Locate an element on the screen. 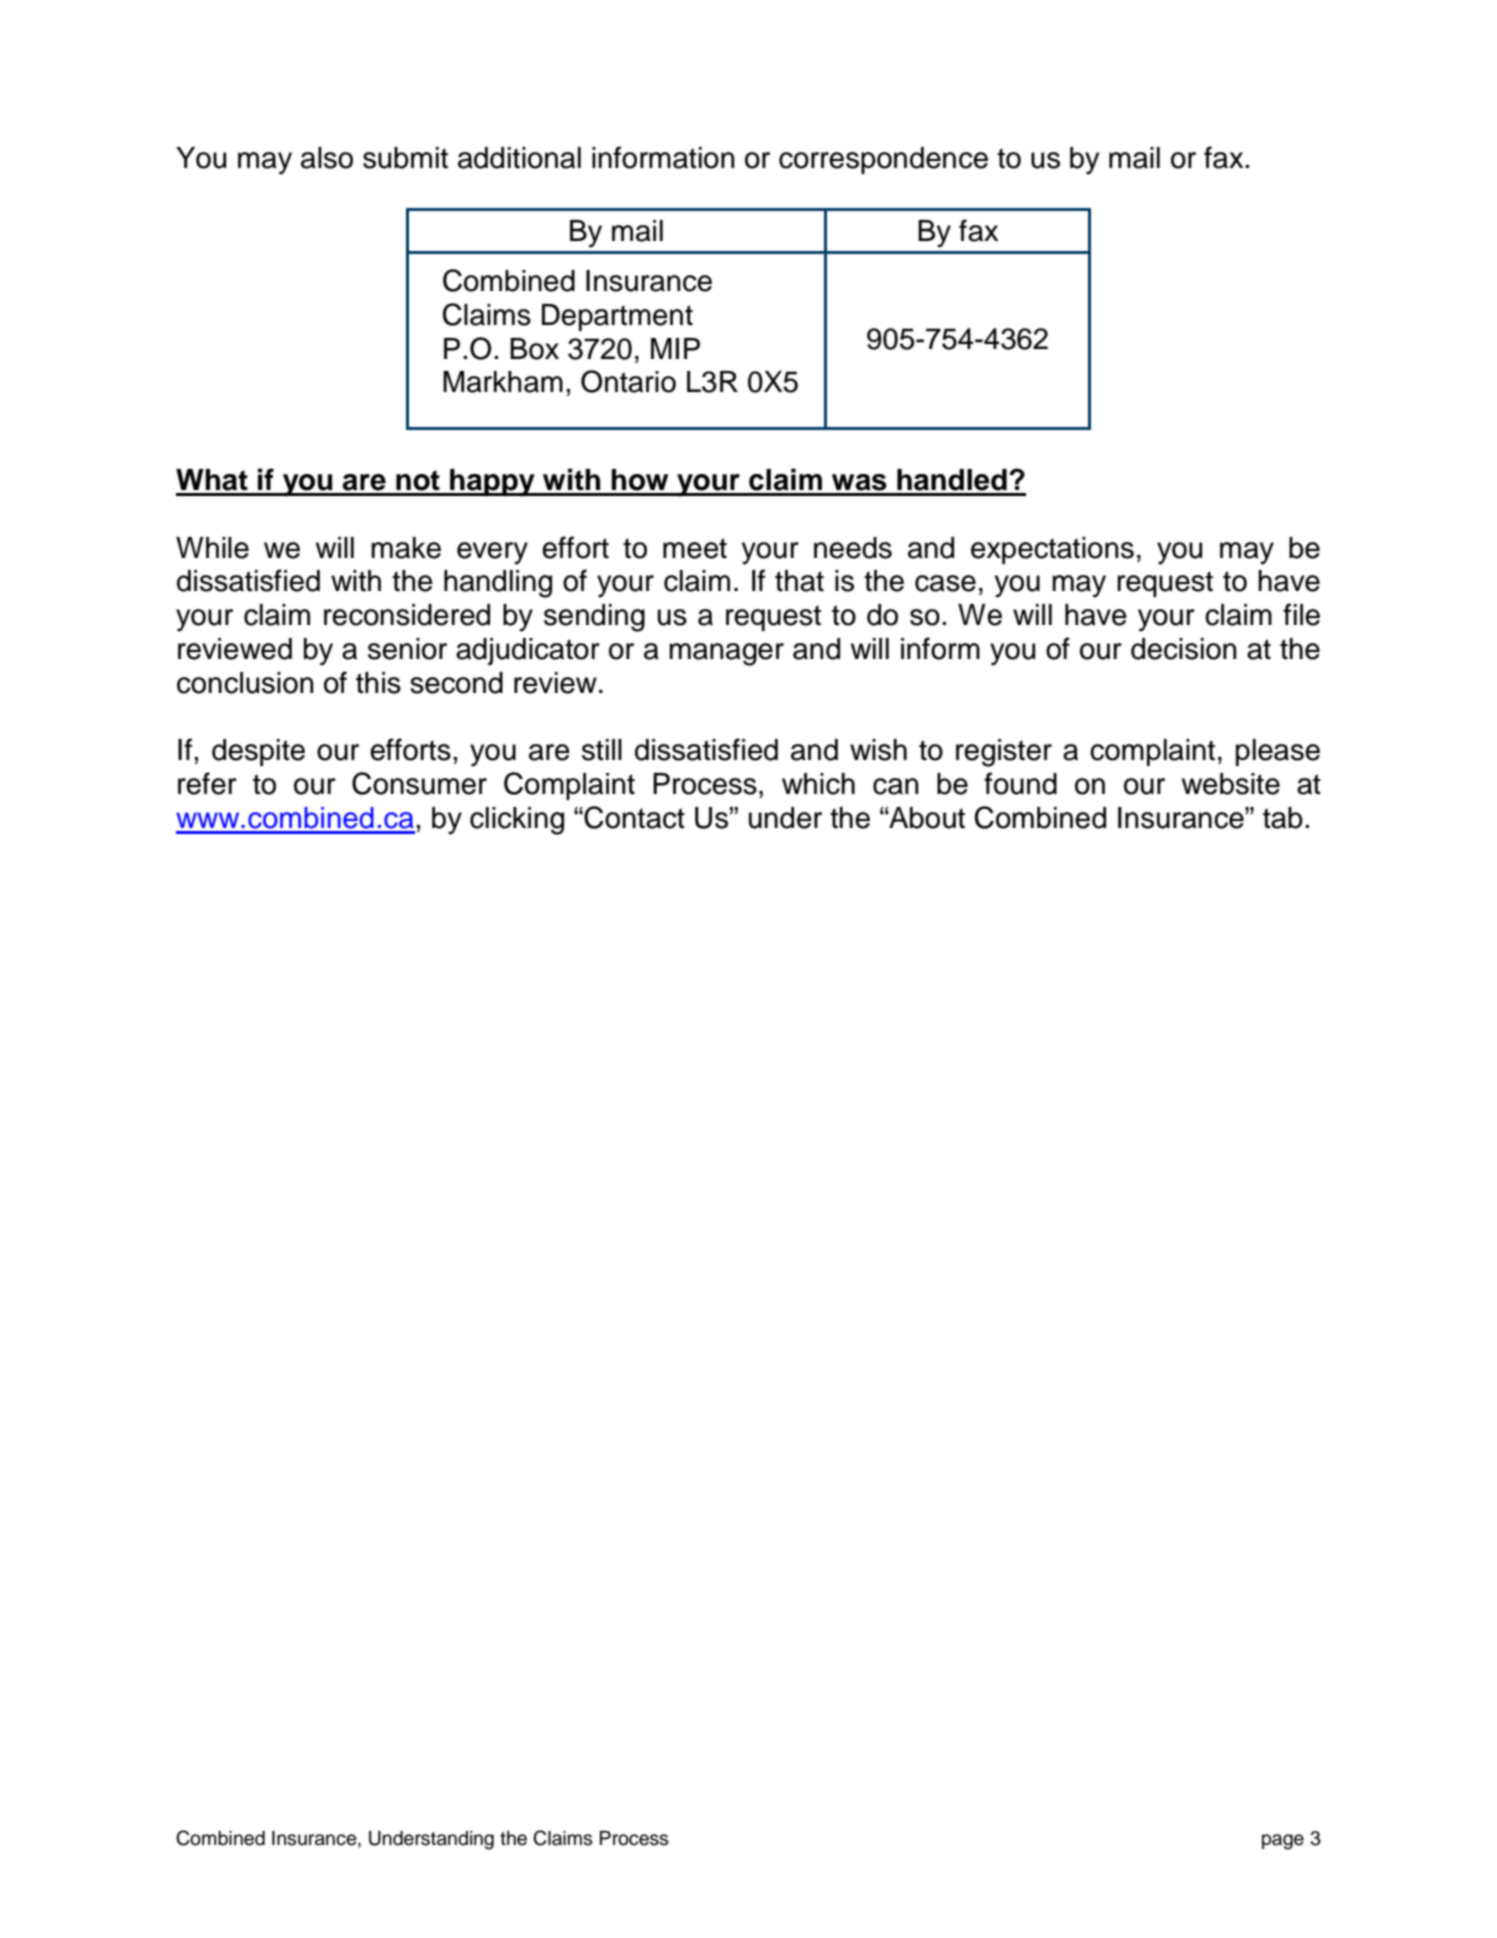  correspondence is located at coordinates (883, 160).
